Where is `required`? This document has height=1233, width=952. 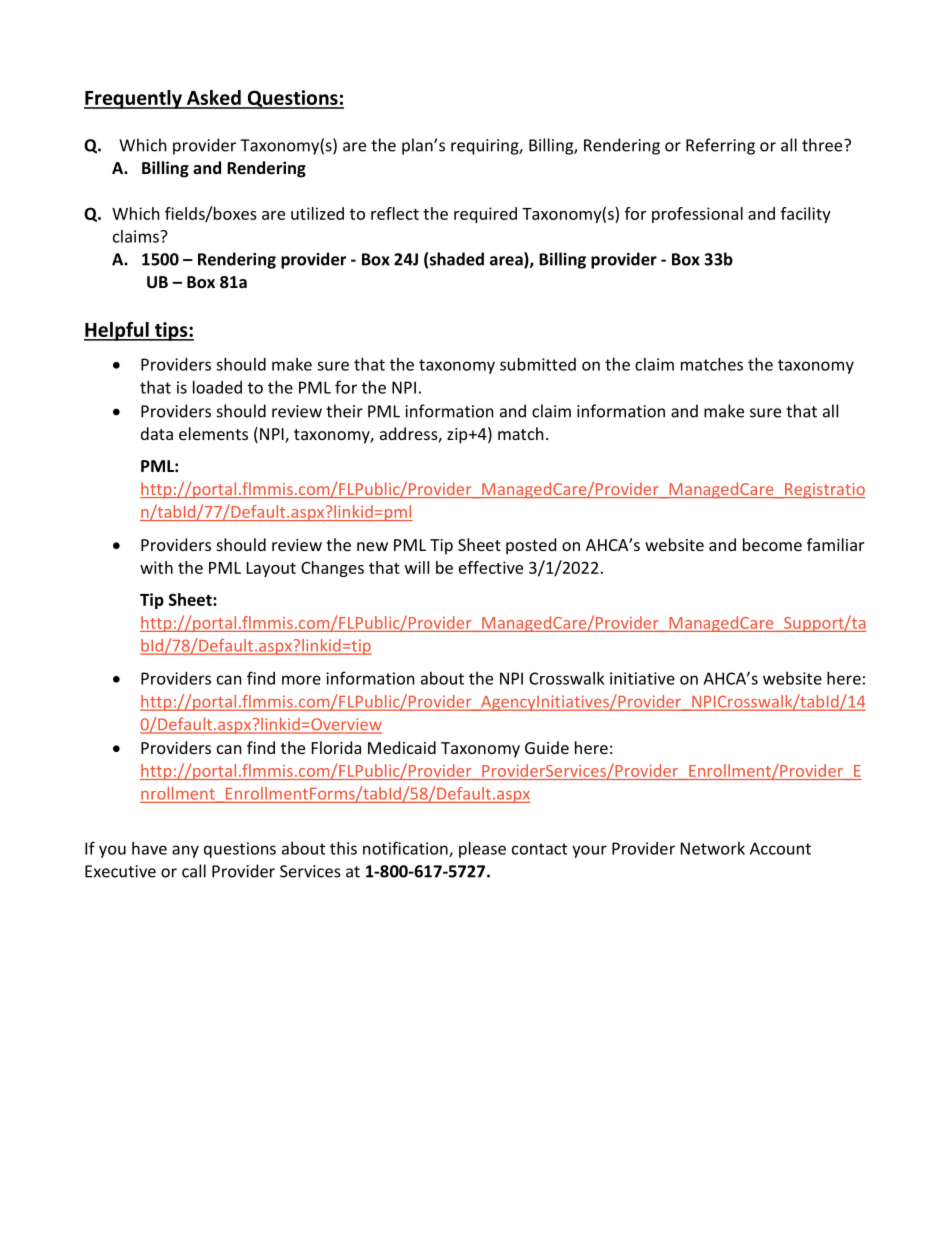 required is located at coordinates (485, 215).
